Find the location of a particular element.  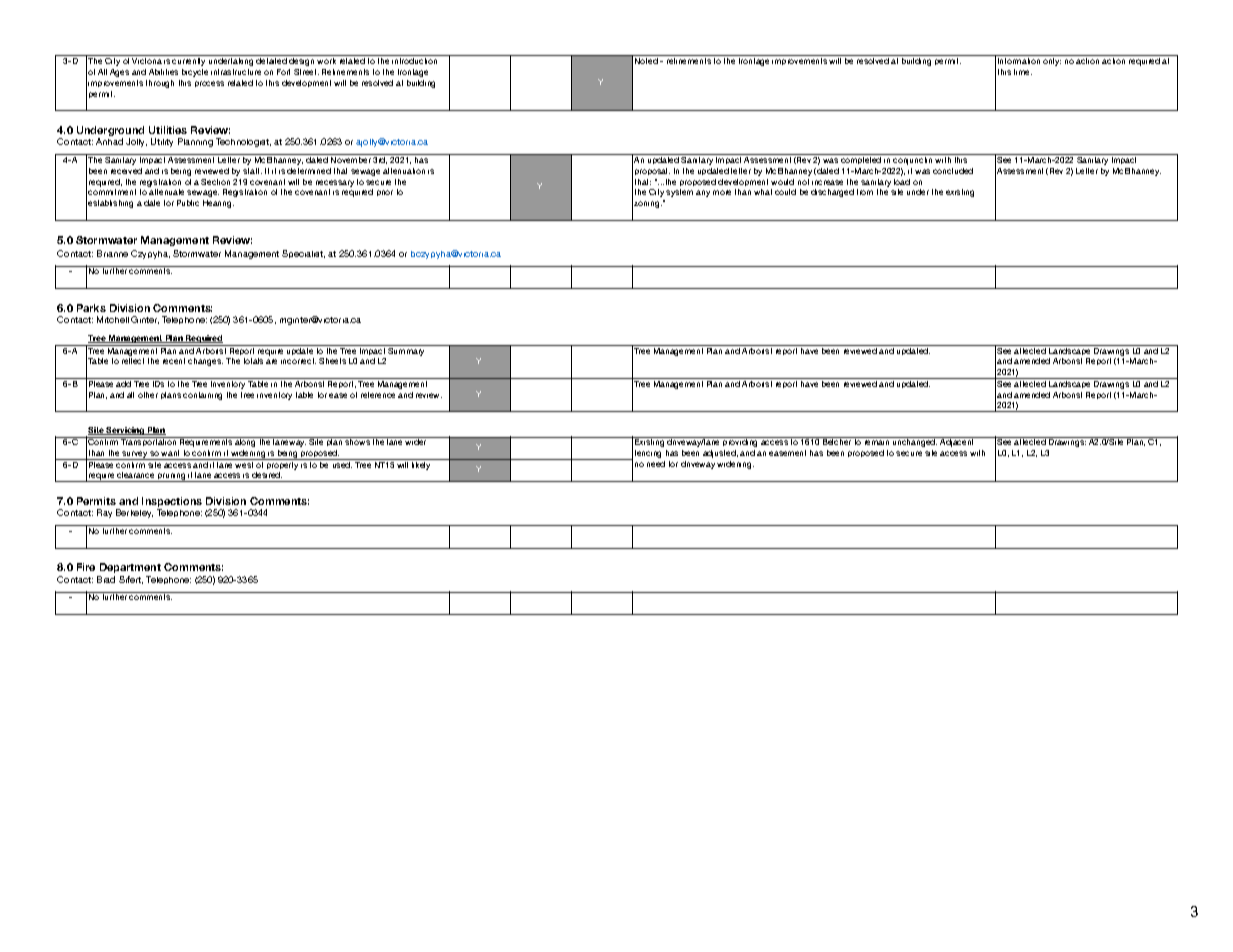

remain is located at coordinates (877, 441).
